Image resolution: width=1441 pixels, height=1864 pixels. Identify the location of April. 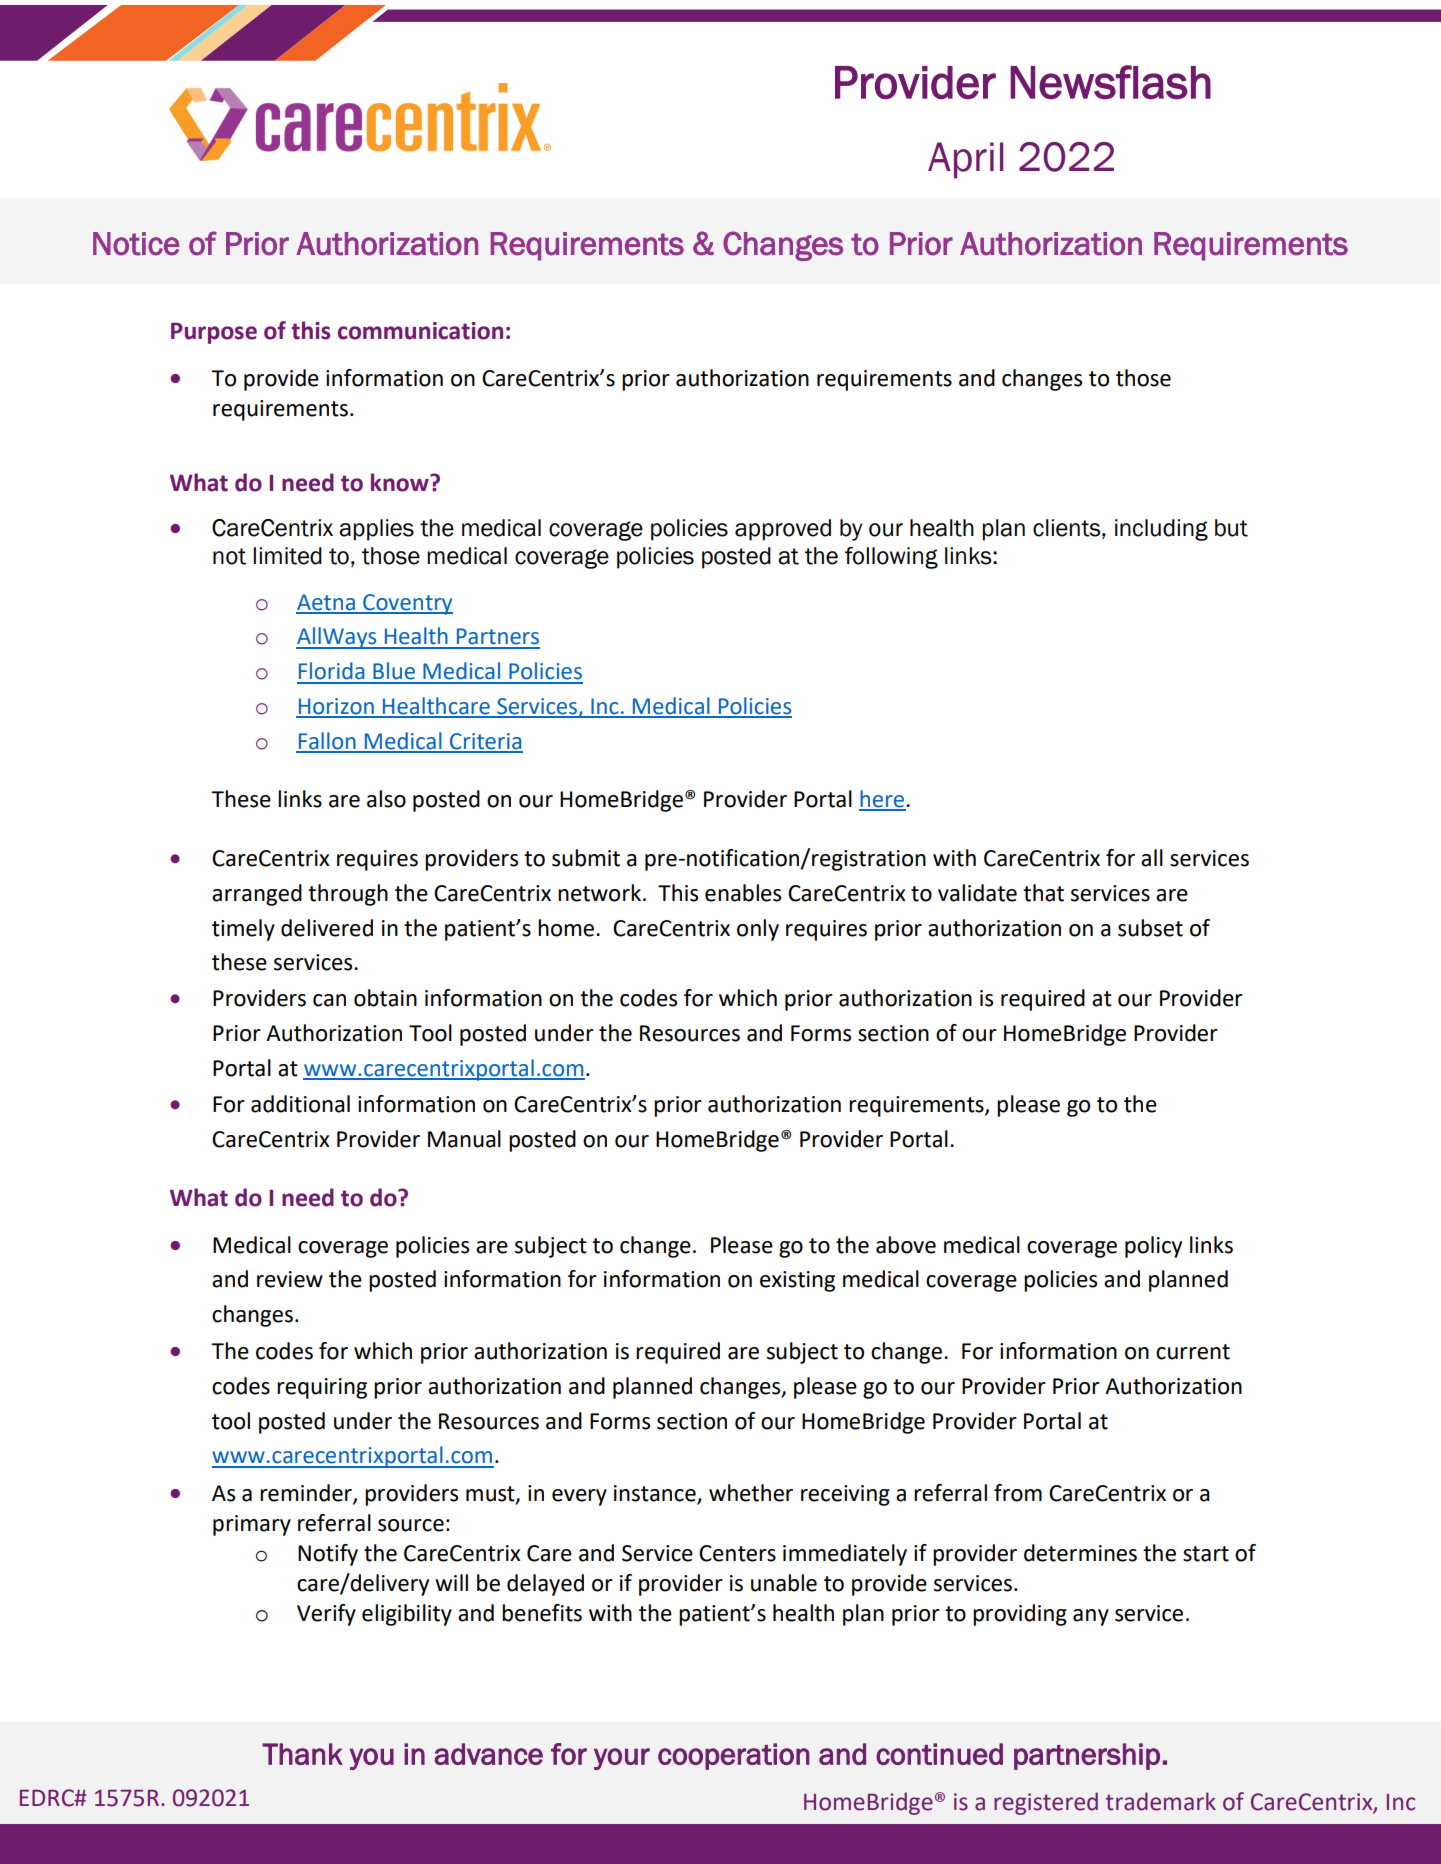
(965, 160).
